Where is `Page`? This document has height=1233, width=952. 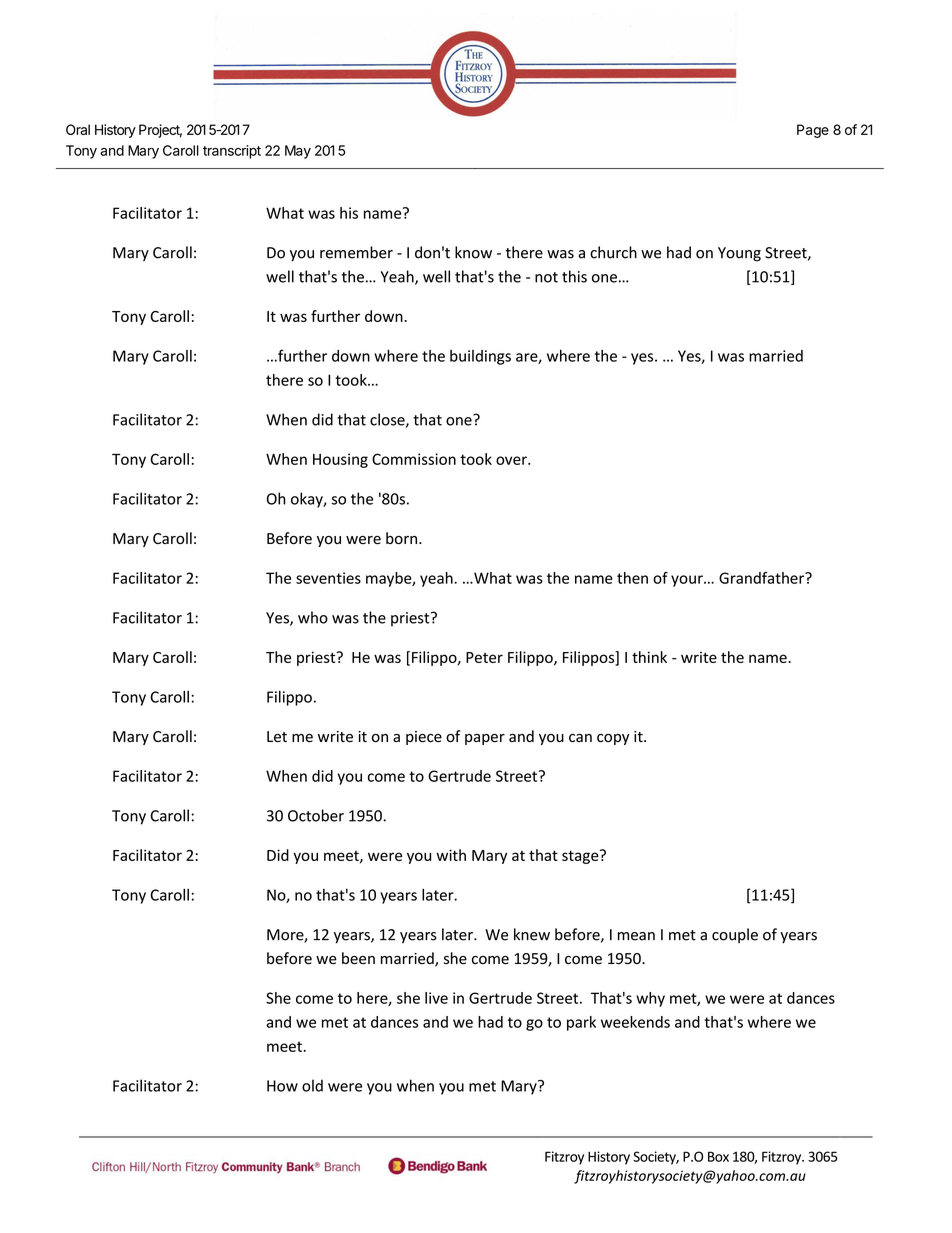
Page is located at coordinates (813, 131).
